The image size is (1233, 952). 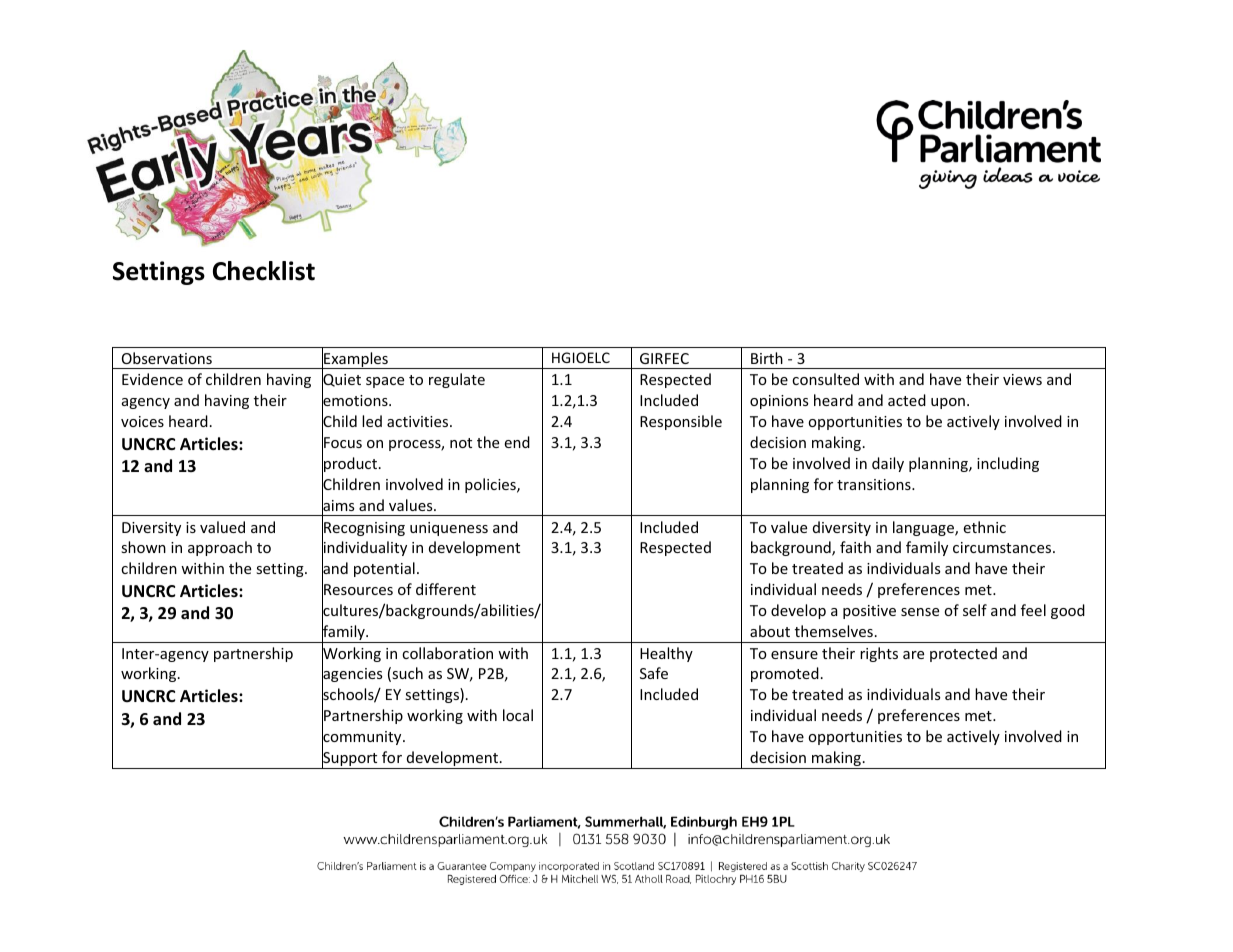 What do you see at coordinates (220, 548) in the page?
I see `approach` at bounding box center [220, 548].
